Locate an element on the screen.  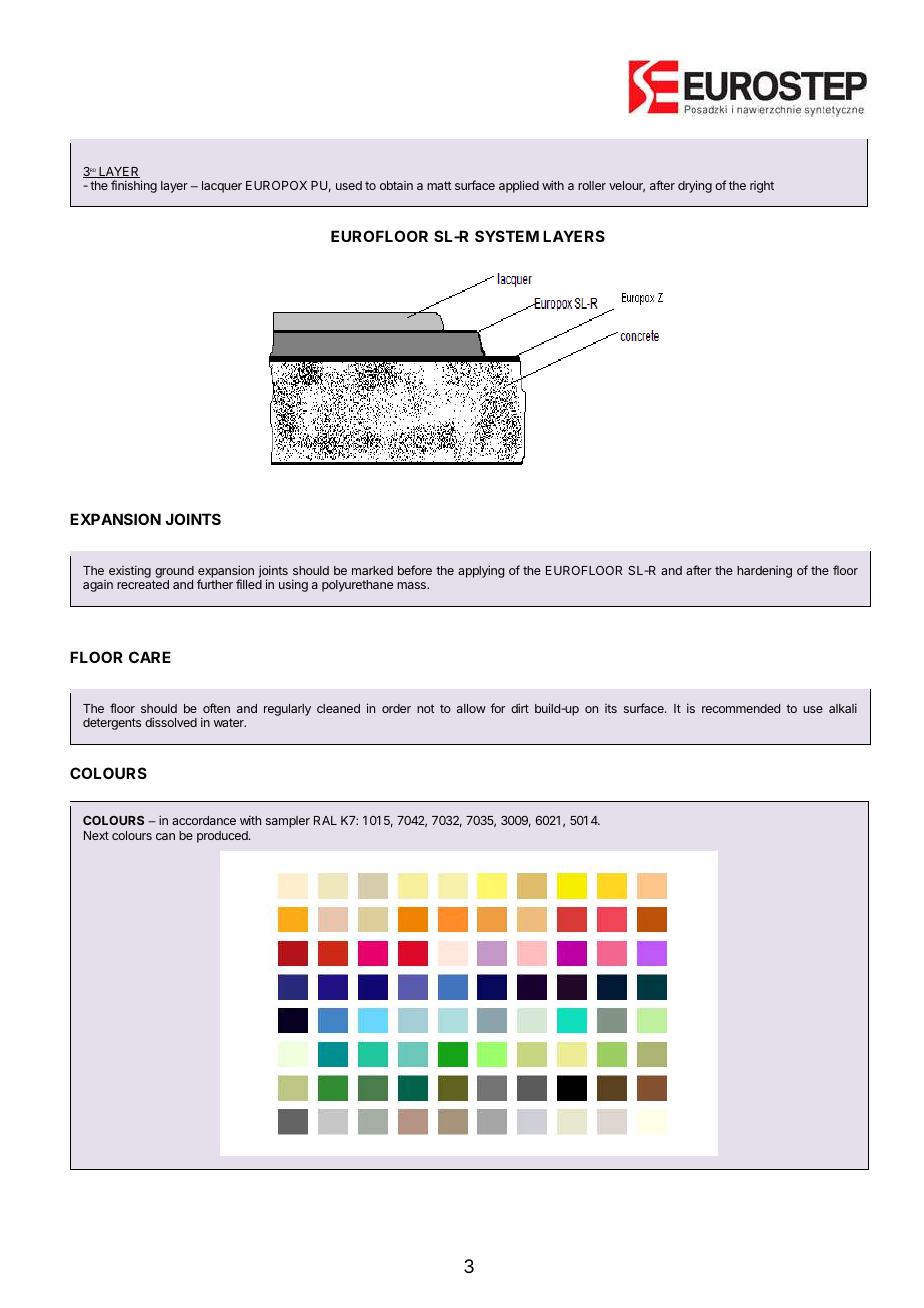
applying is located at coordinates (481, 571).
